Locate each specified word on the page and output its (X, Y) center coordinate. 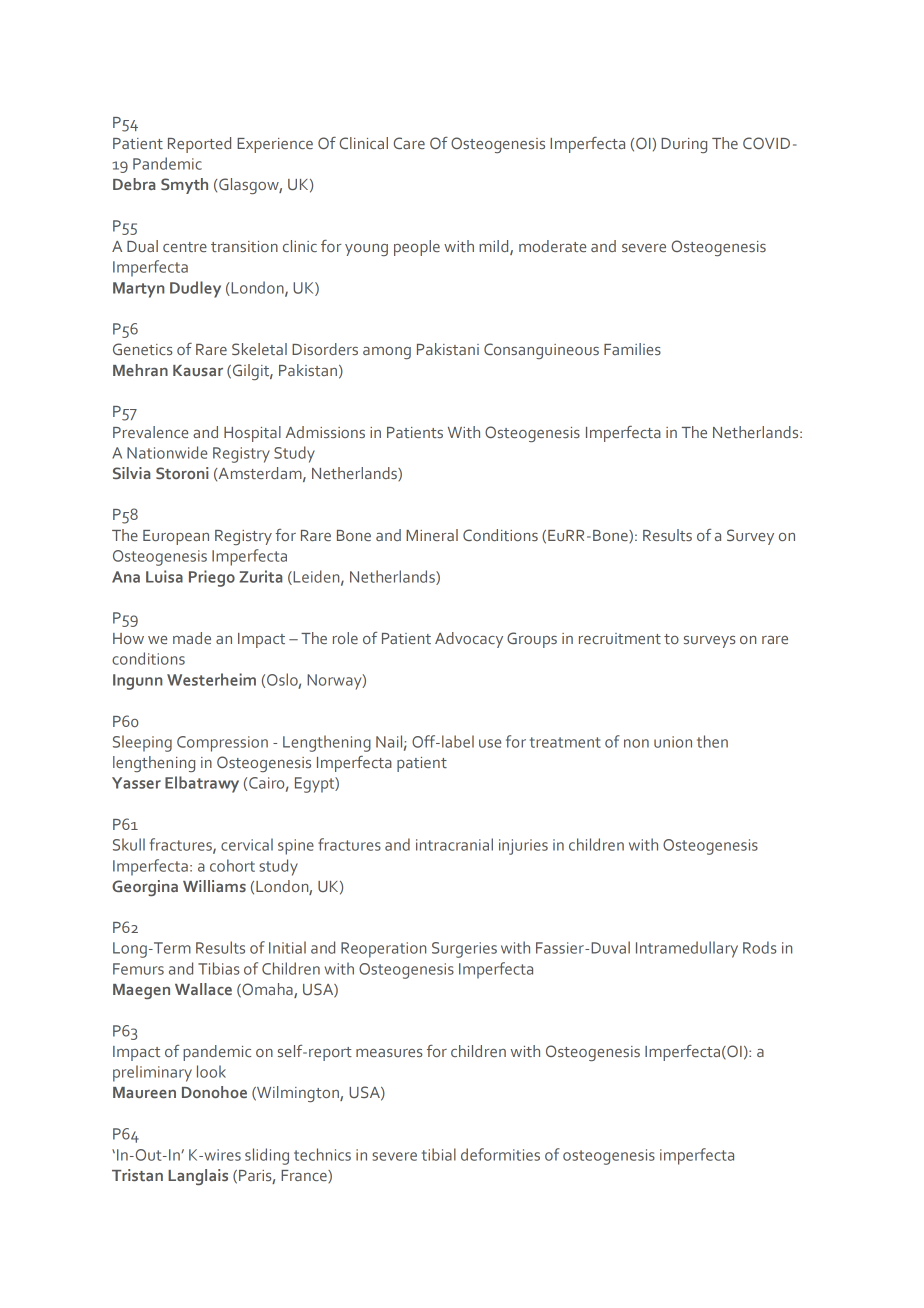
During (684, 145)
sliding (267, 1156)
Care (409, 143)
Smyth (184, 186)
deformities (500, 1154)
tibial (439, 1154)
